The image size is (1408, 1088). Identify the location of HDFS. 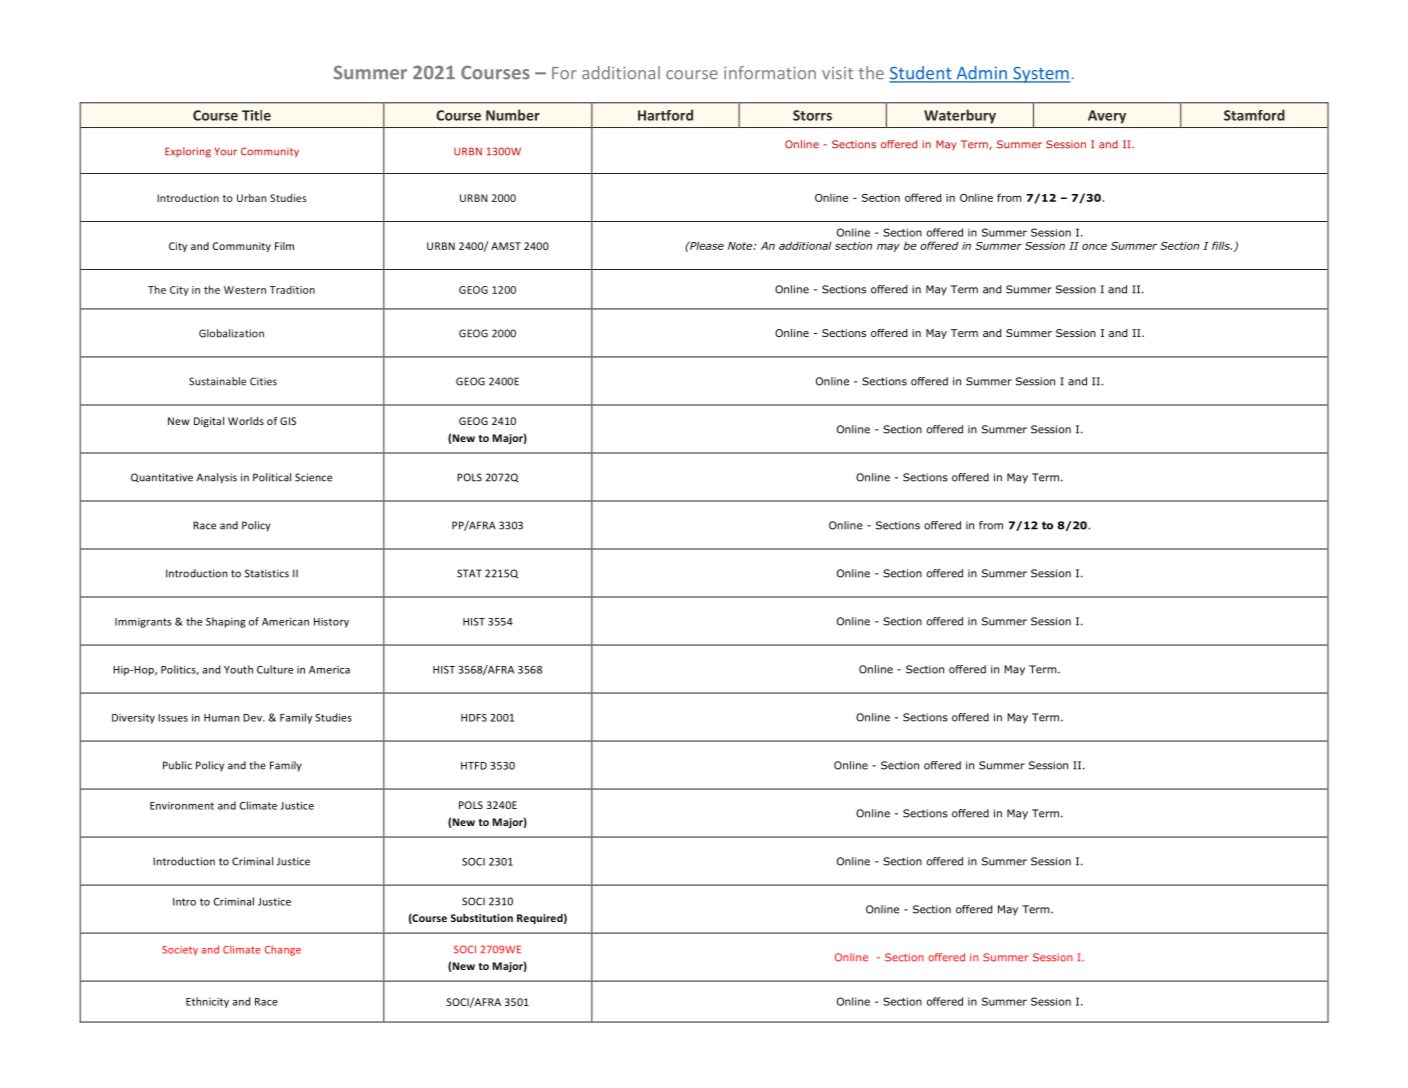
(474, 718).
